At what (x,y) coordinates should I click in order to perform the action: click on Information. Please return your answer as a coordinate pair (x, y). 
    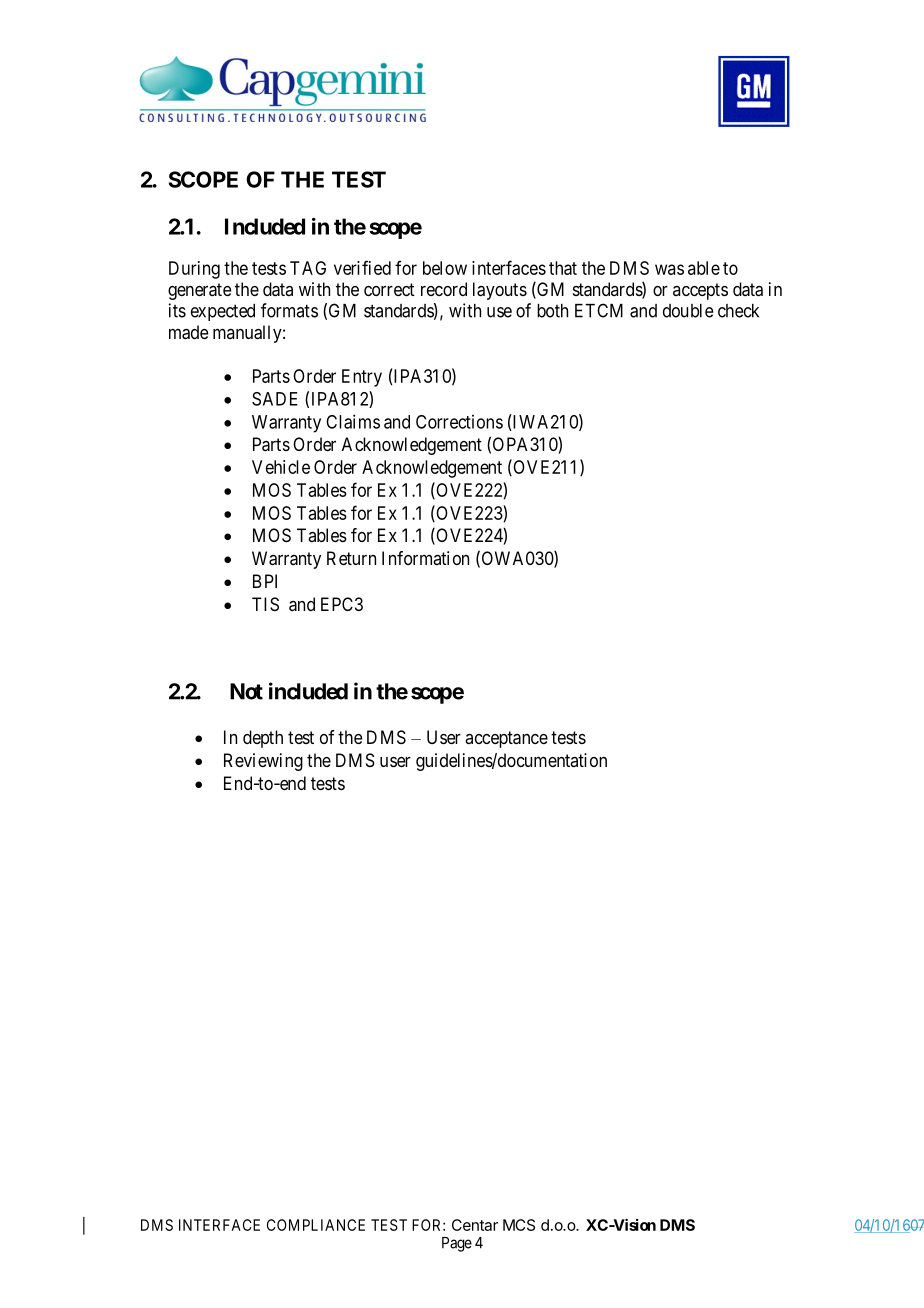
    Looking at the image, I should click on (425, 558).
